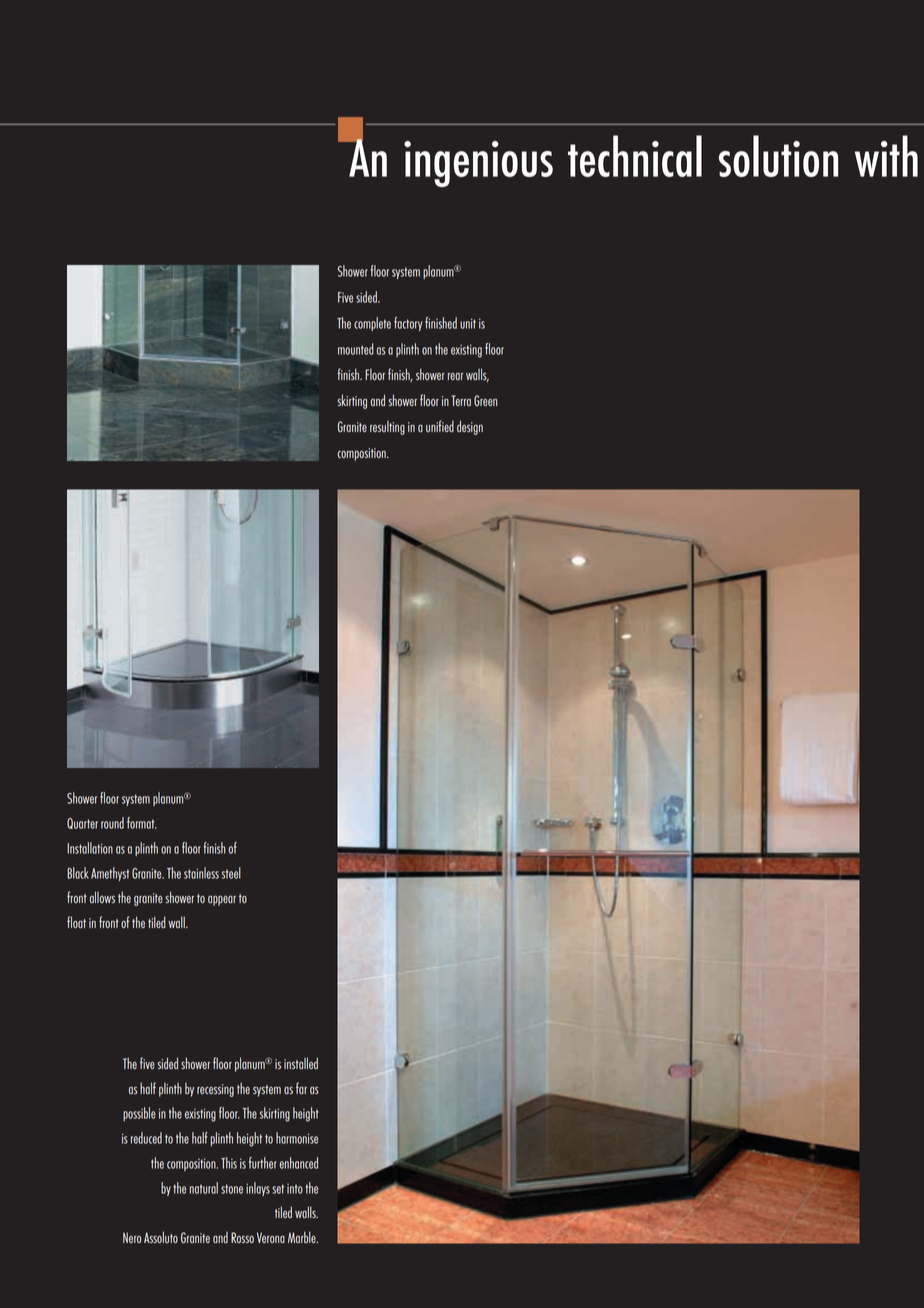 The image size is (924, 1308). Describe the element at coordinates (387, 428) in the screenshot. I see `resulting` at that location.
